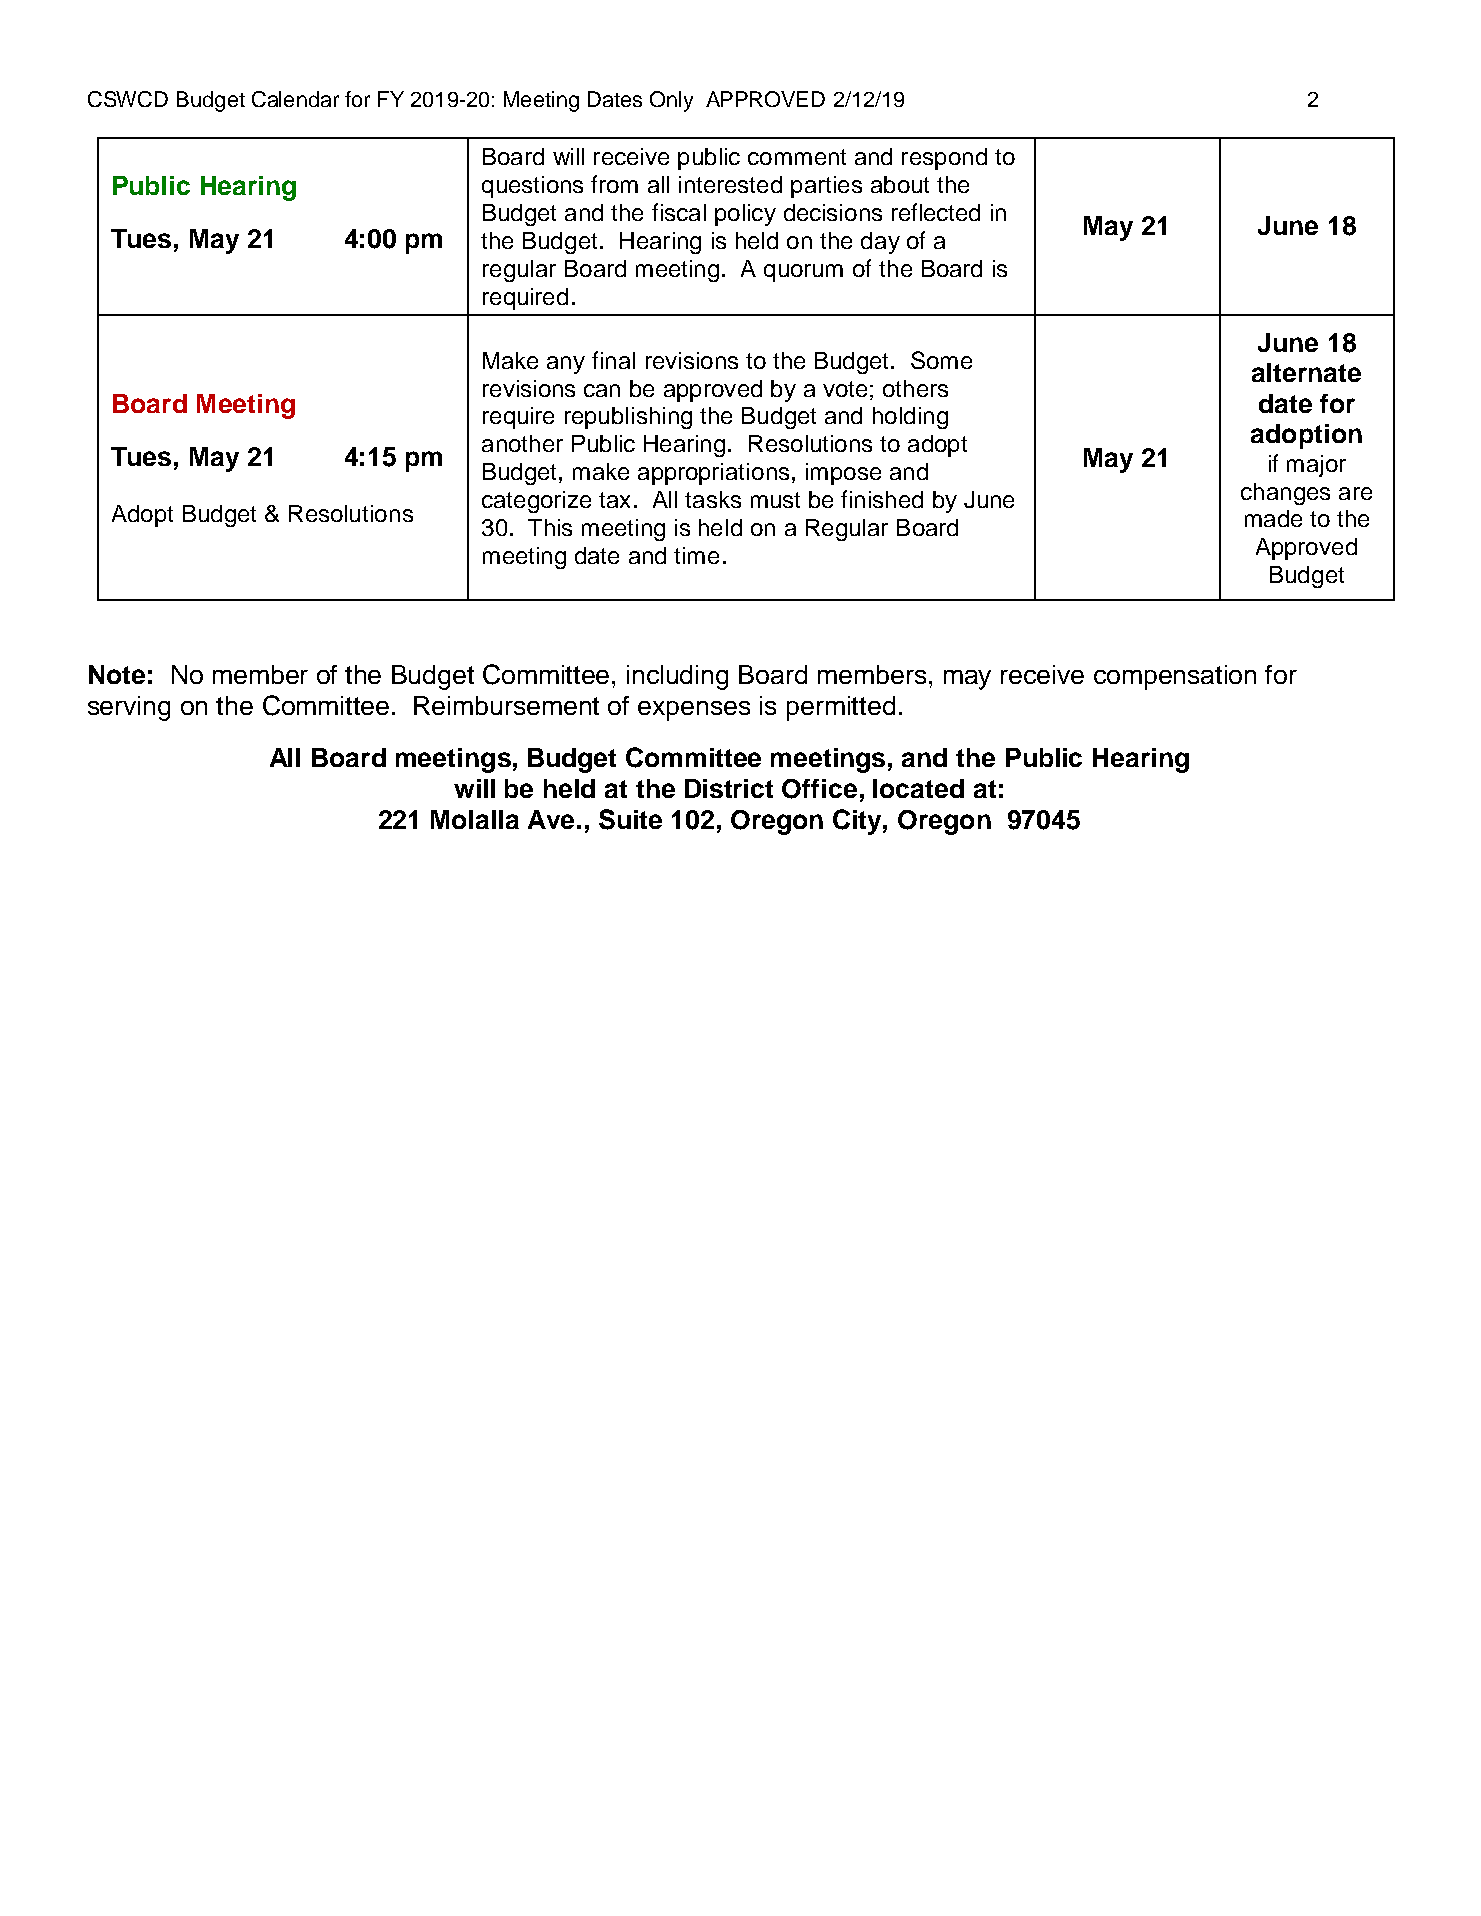  I want to click on alternate, so click(1306, 372).
